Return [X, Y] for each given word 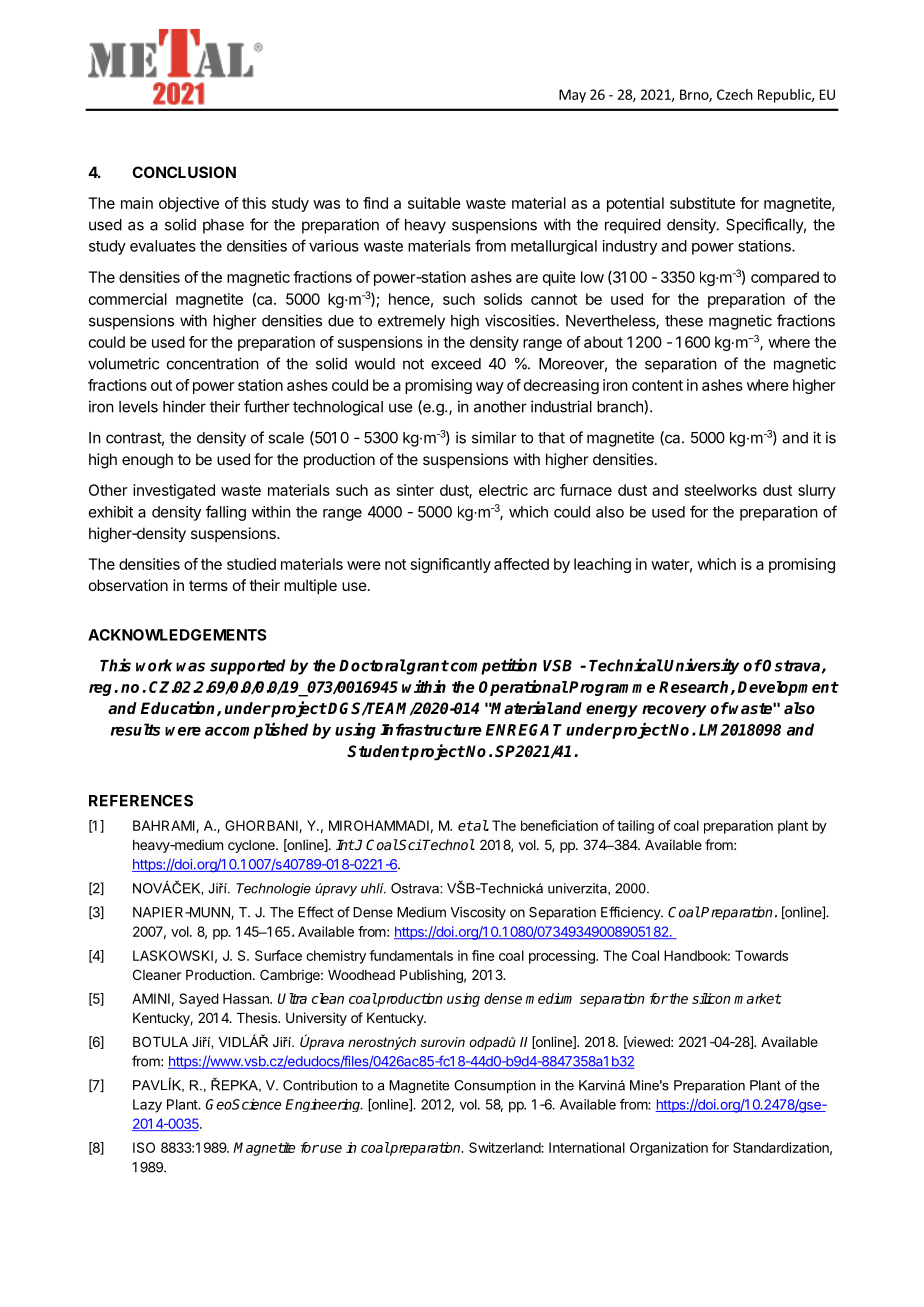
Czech [735, 94]
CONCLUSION [184, 172]
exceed [456, 364]
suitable [434, 203]
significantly [451, 565]
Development [788, 688]
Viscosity [478, 913]
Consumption [495, 1086]
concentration [213, 363]
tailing [635, 827]
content [657, 385]
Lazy [147, 1106]
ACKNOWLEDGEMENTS [177, 635]
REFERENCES [141, 801]
